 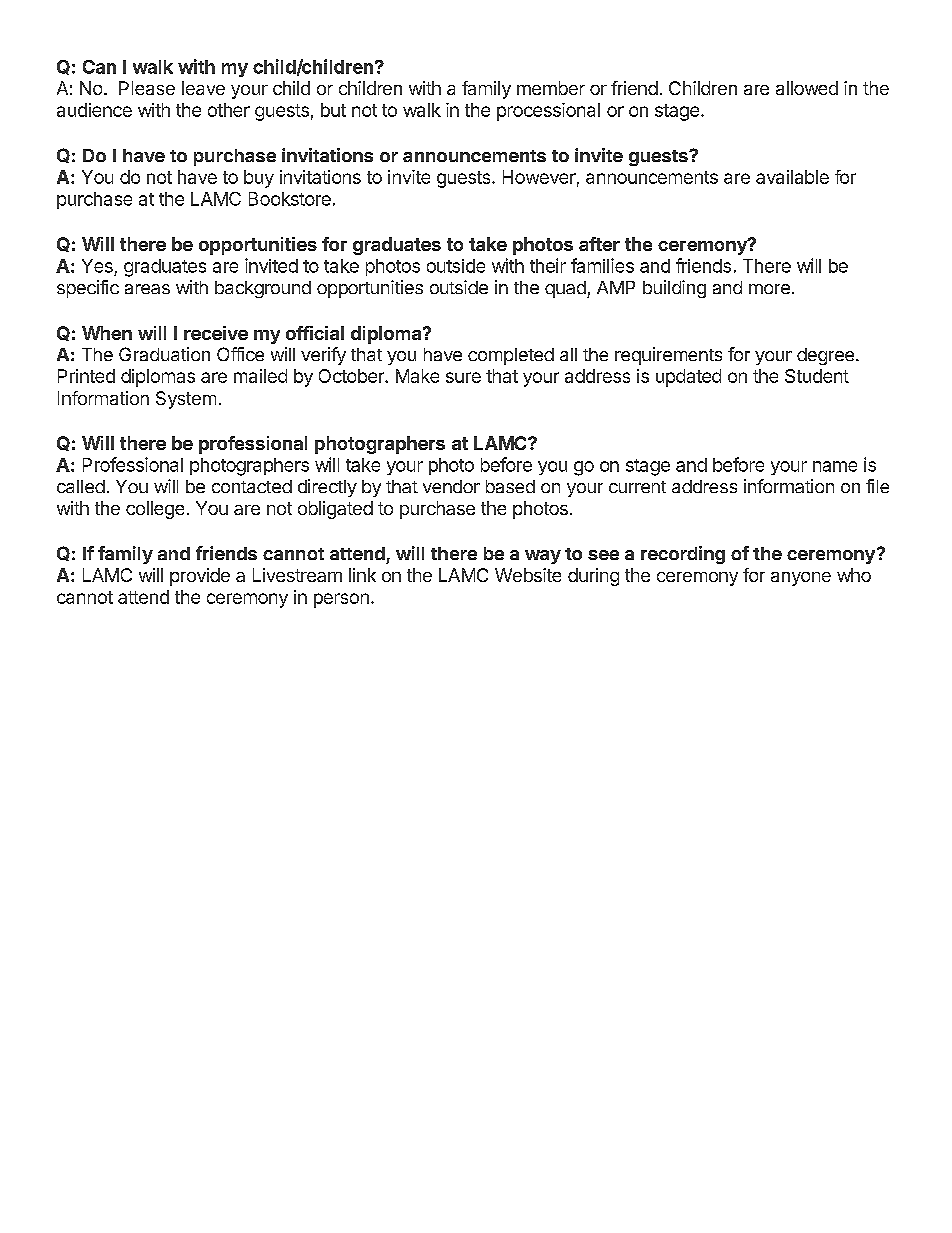 What do you see at coordinates (825, 356) in the screenshot?
I see `degree` at bounding box center [825, 356].
